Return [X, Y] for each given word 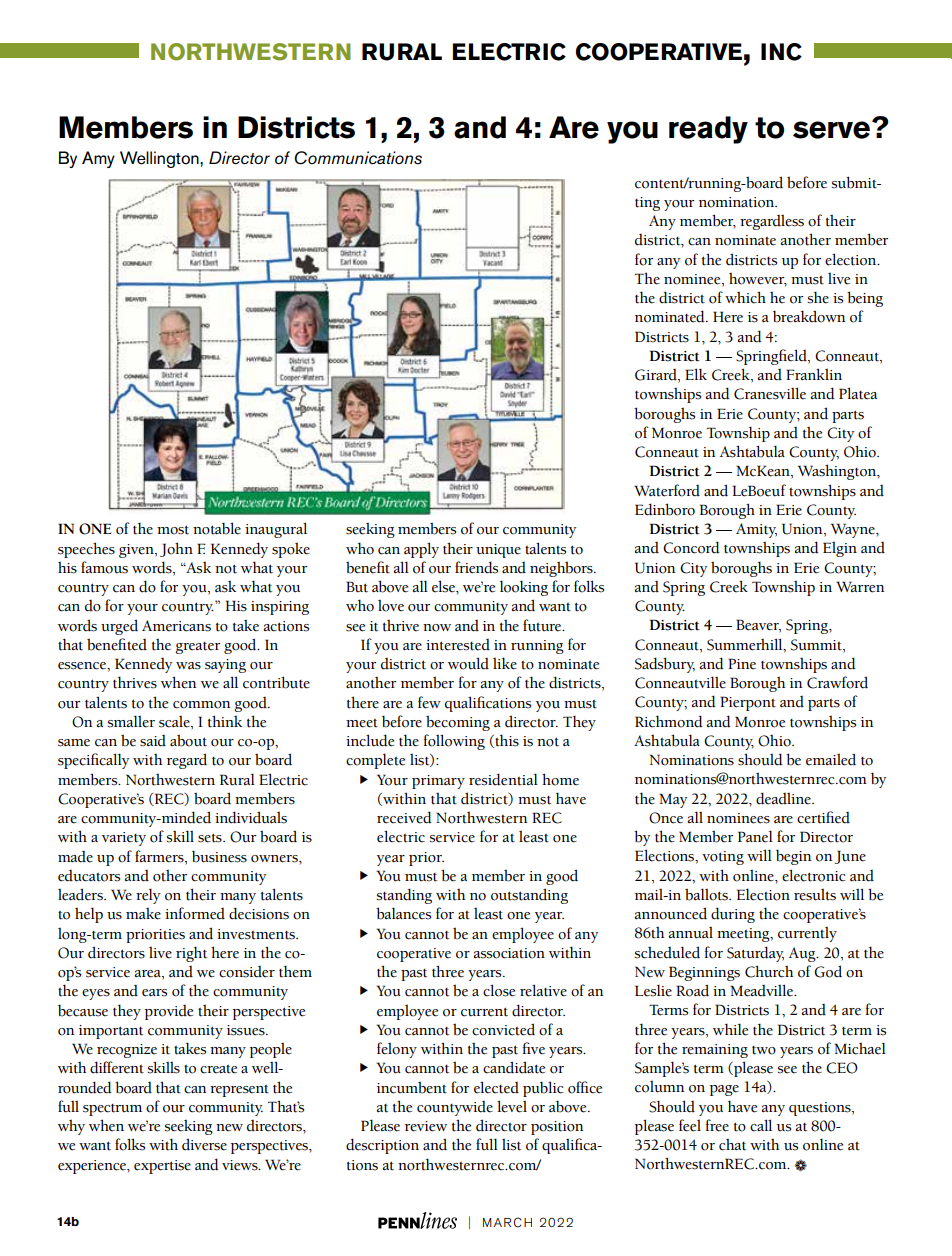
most [173, 530]
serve [831, 130]
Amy [98, 159]
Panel [755, 836]
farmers [160, 856]
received [404, 817]
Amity [756, 530]
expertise [162, 1167]
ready [708, 130]
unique [498, 551]
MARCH [507, 1222]
